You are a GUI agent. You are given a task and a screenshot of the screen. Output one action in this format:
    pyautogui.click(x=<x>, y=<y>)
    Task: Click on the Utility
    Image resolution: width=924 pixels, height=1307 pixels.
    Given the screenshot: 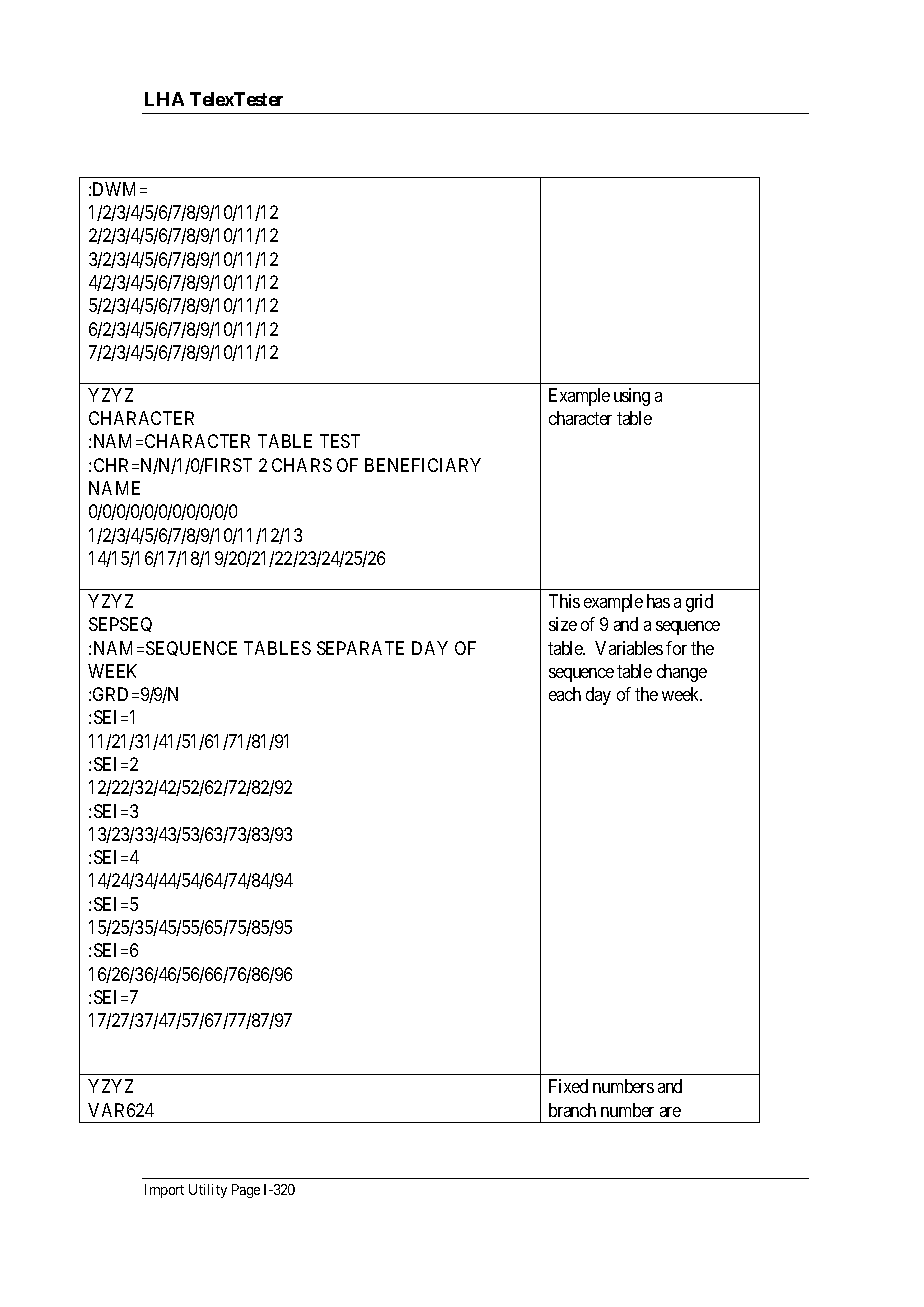 What is the action you would take?
    pyautogui.click(x=208, y=1191)
